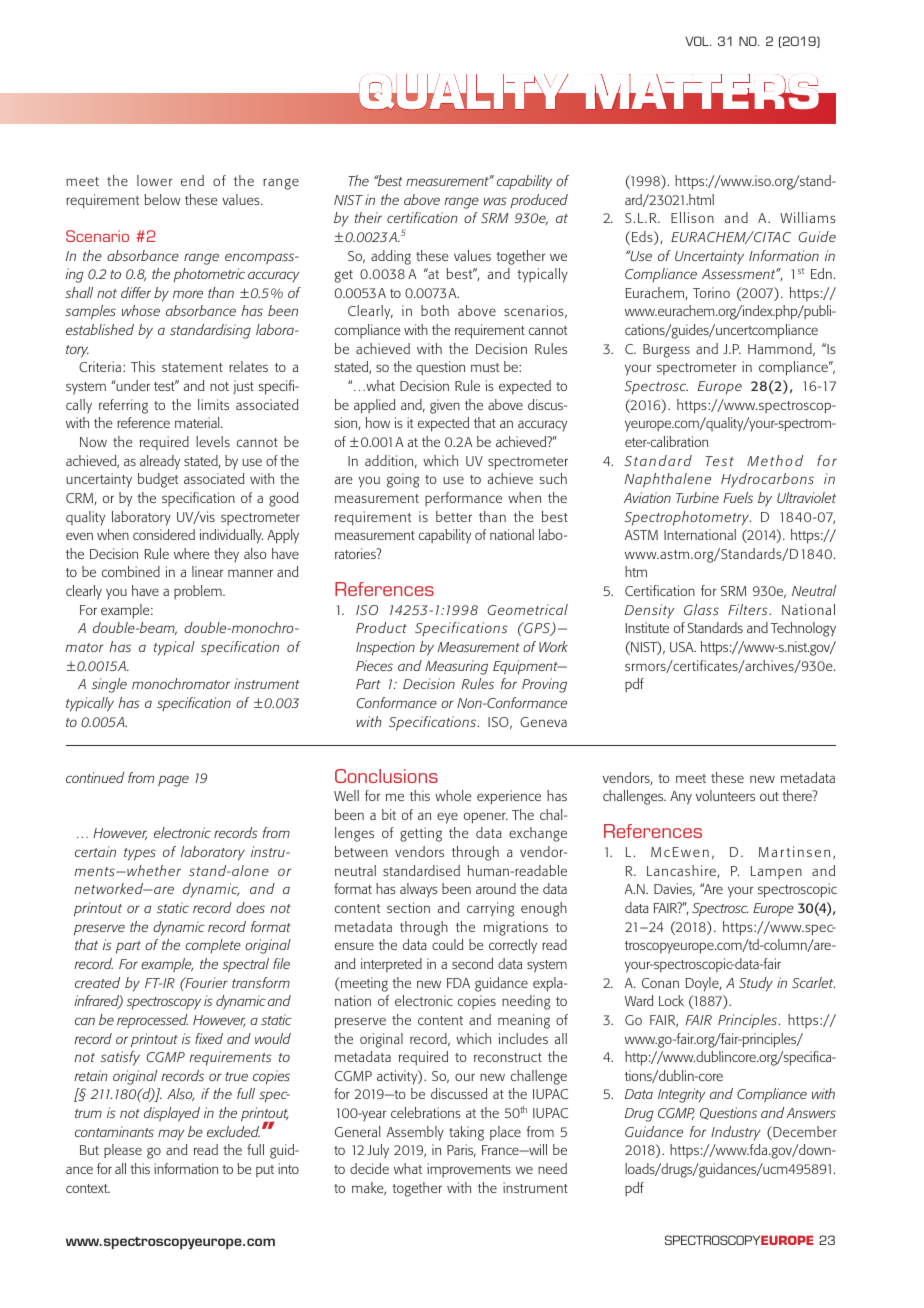 This screenshot has height=1308, width=924. What do you see at coordinates (767, 480) in the screenshot?
I see `Hydrocarbons` at bounding box center [767, 480].
